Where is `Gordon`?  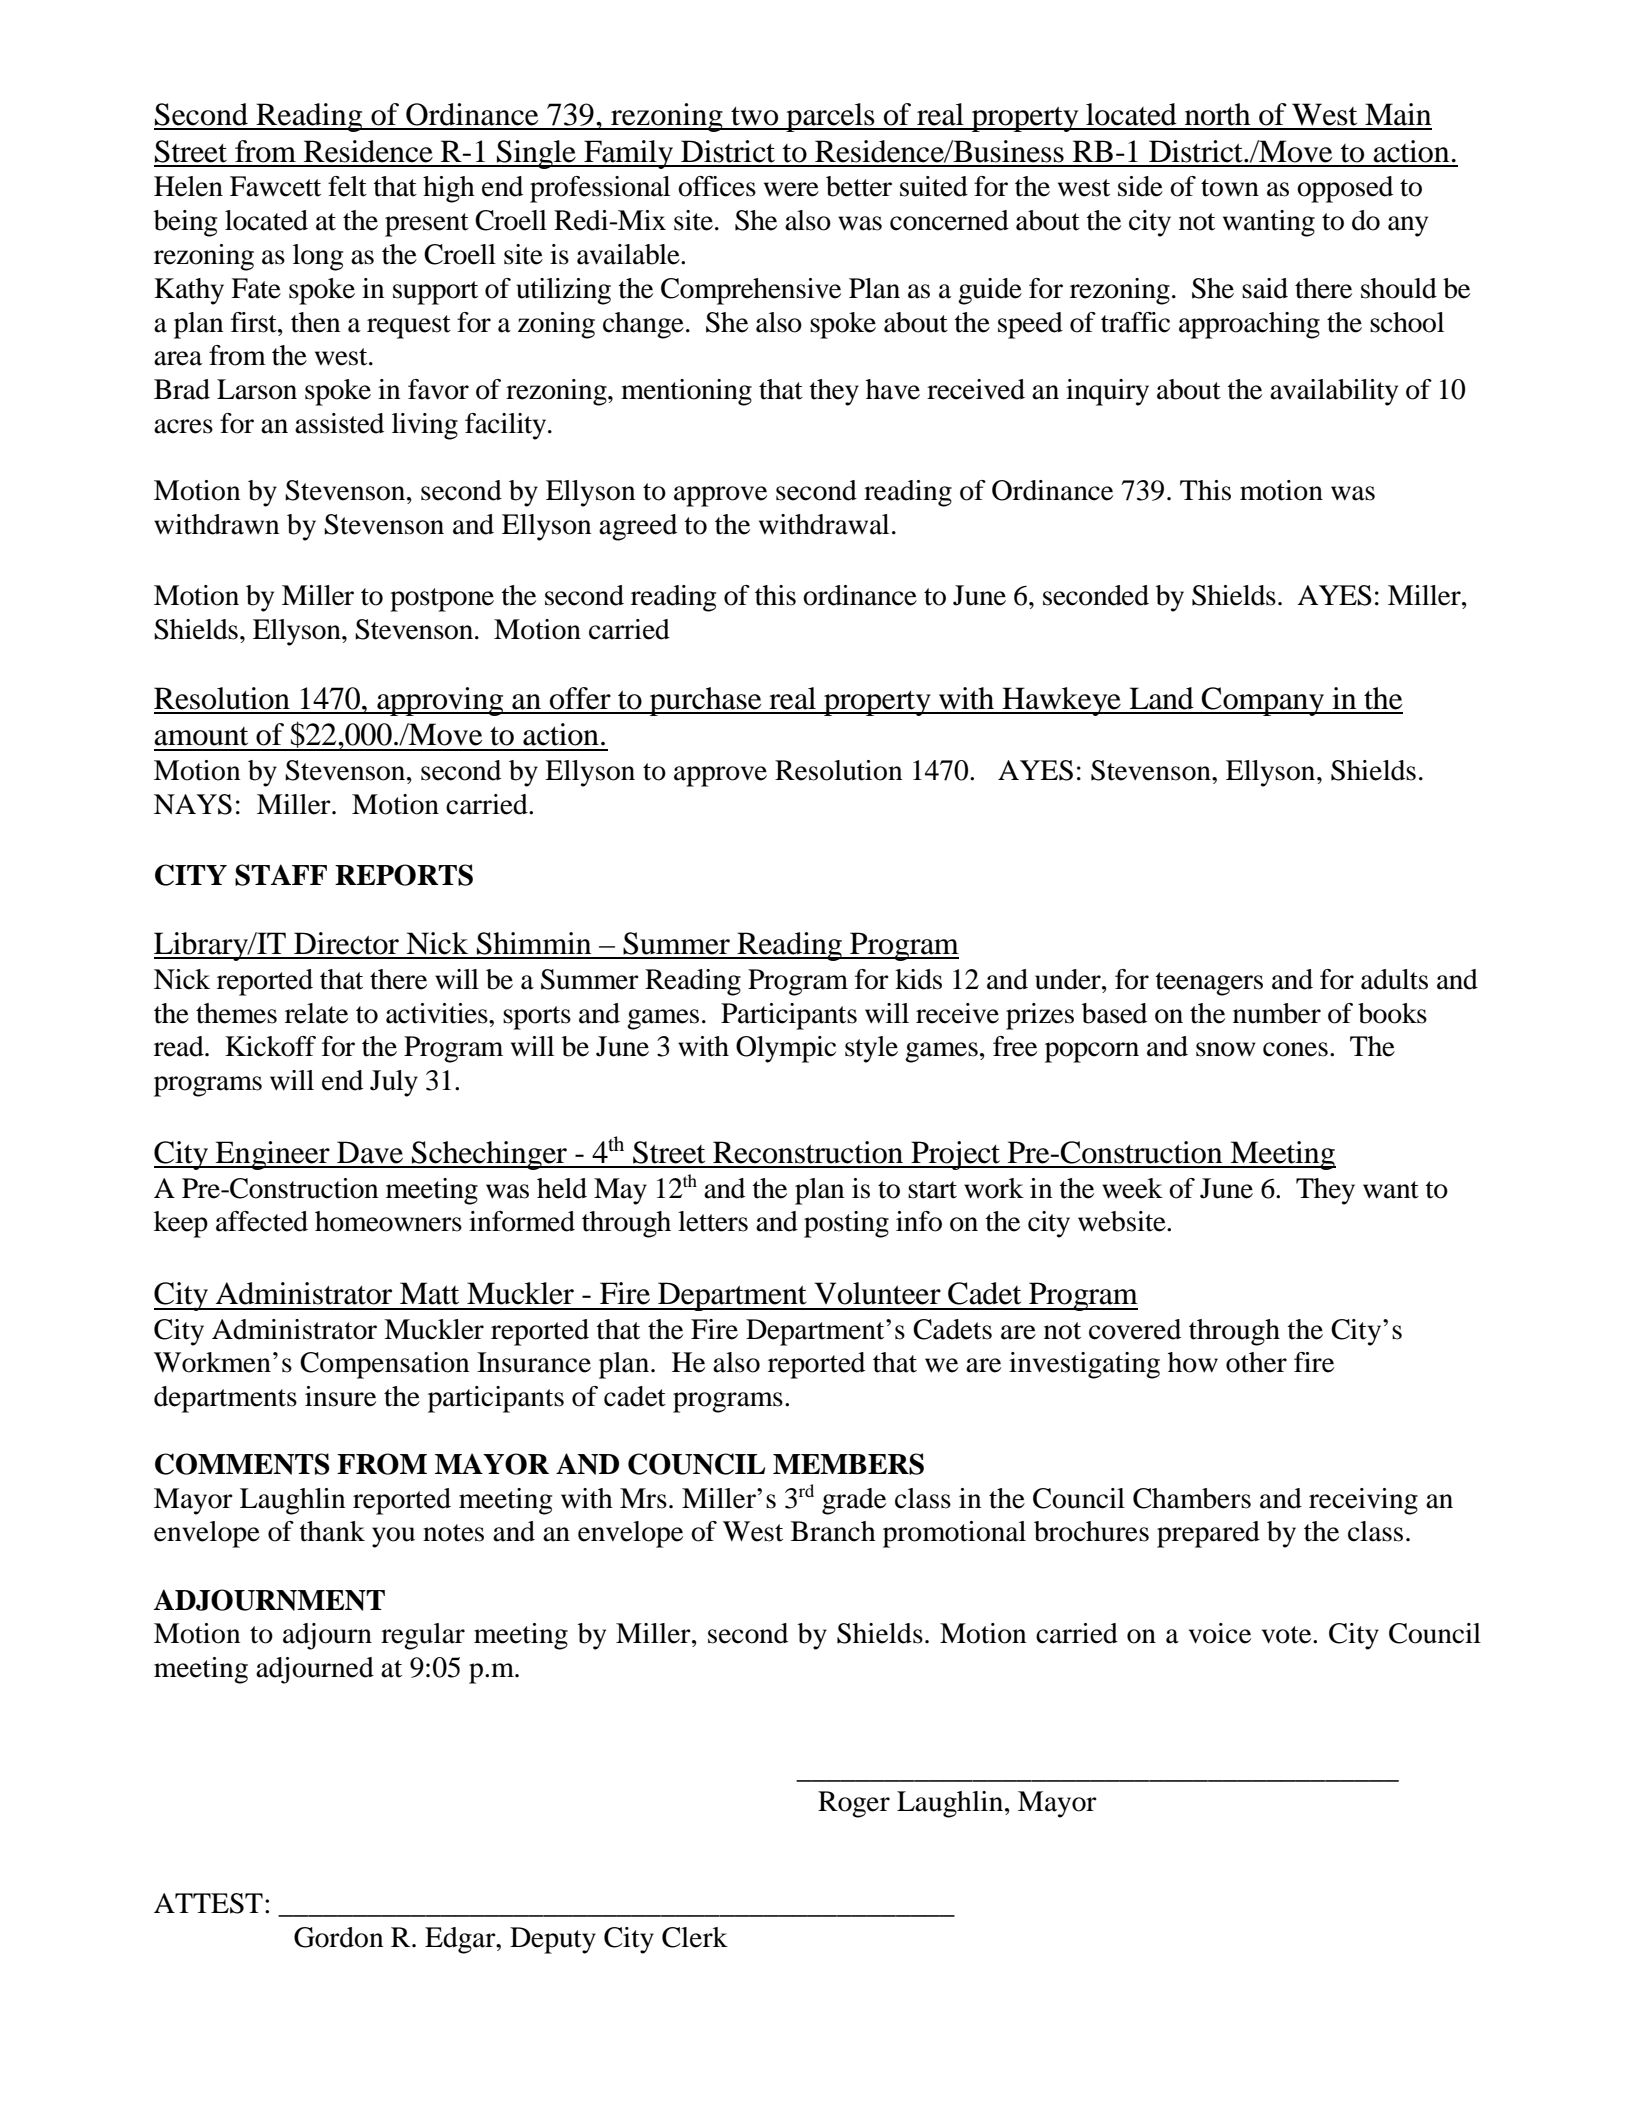 Gordon is located at coordinates (338, 1937).
